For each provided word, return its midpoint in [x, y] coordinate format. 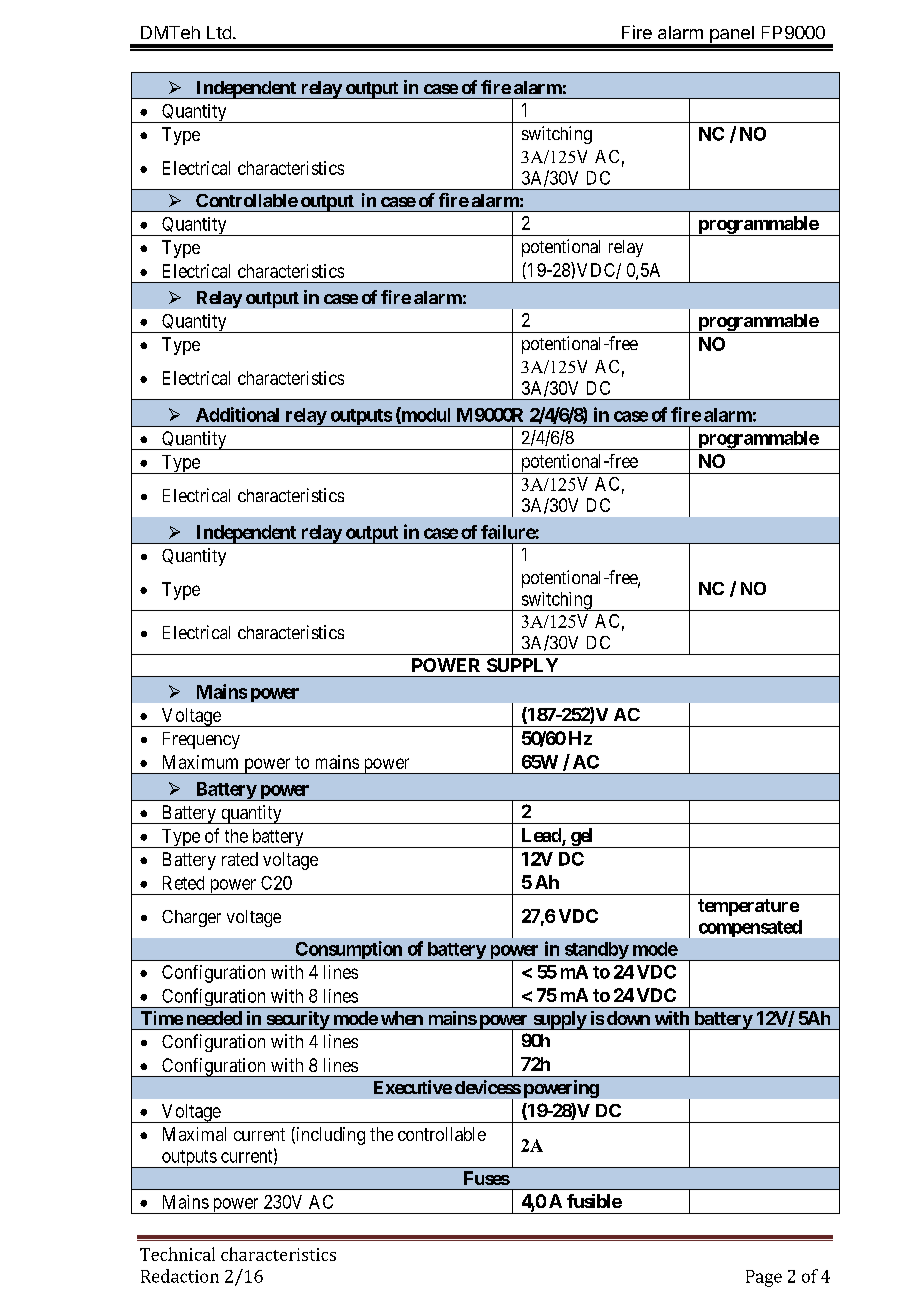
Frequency [201, 740]
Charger [191, 918]
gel [582, 838]
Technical [177, 1254]
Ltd [219, 32]
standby [595, 951]
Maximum [200, 762]
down [628, 1018]
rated [240, 859]
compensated [750, 928]
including [329, 1136]
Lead [542, 836]
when [402, 1018]
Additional [237, 414]
